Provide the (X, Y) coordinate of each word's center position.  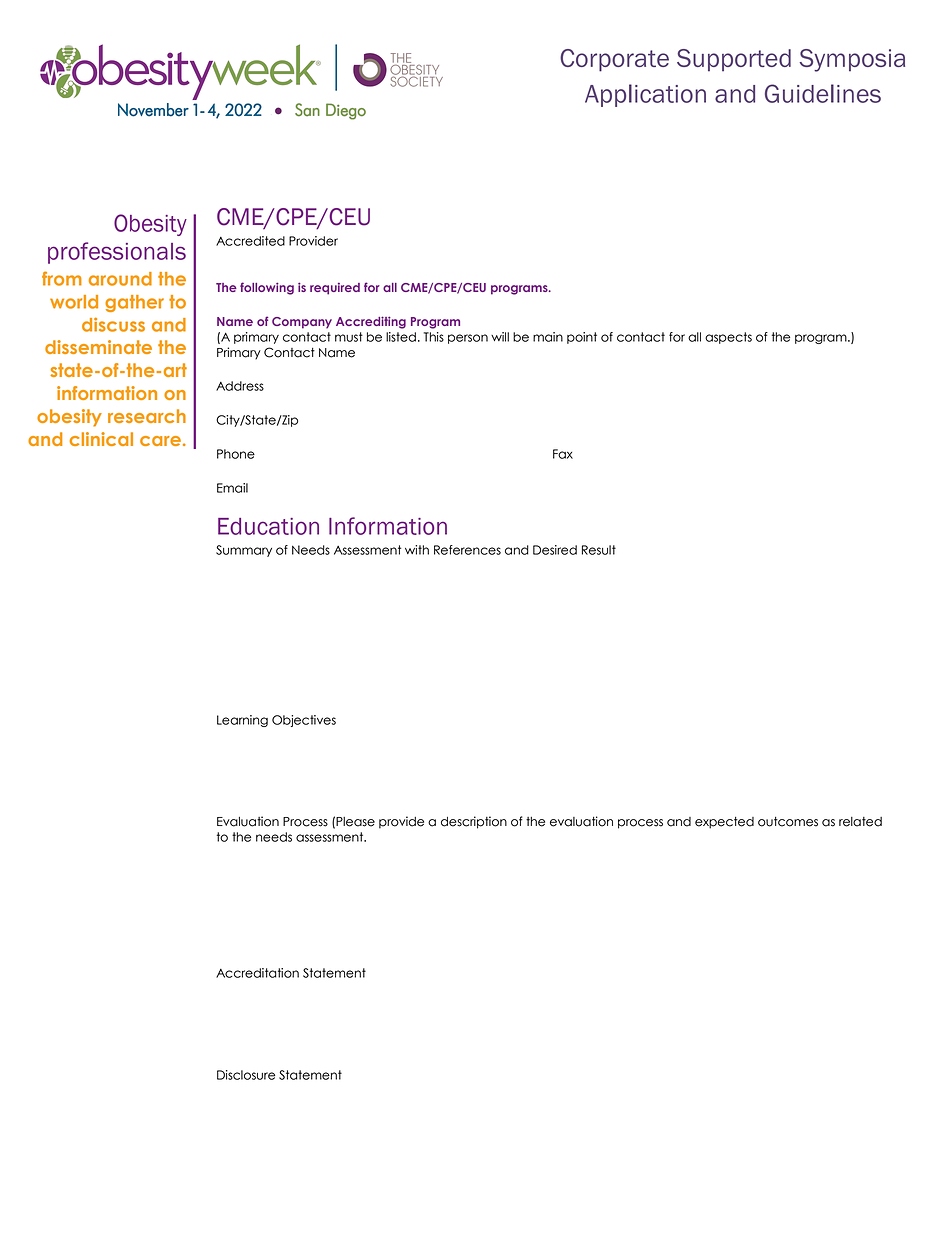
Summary (244, 551)
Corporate (614, 60)
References (467, 550)
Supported (734, 60)
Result (599, 550)
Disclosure (246, 1075)
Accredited (250, 241)
